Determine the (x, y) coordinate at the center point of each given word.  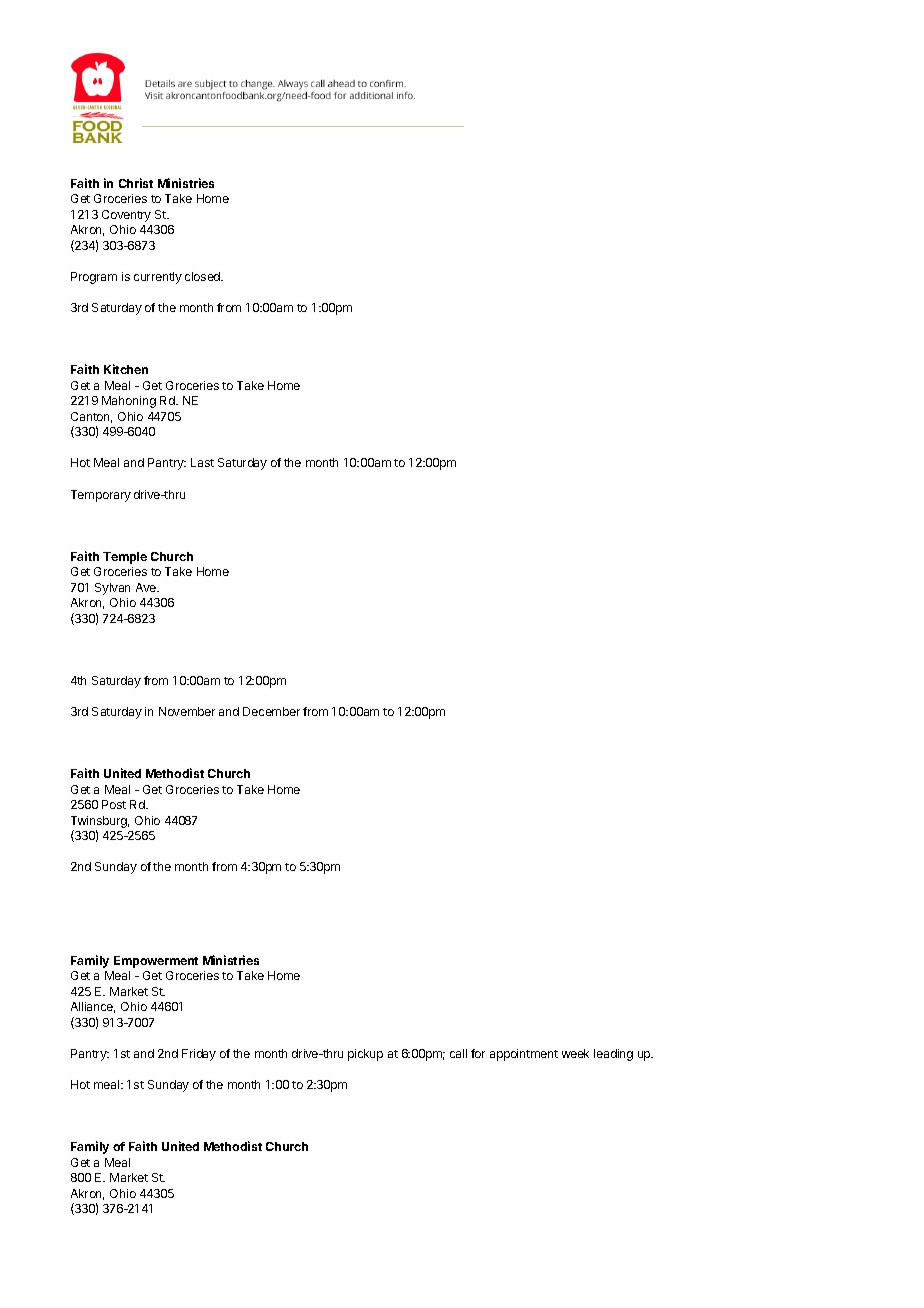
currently (158, 278)
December (271, 711)
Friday (199, 1055)
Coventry (126, 216)
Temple (125, 558)
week (575, 1053)
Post (114, 804)
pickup (365, 1055)
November (187, 711)
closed (204, 276)
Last (202, 462)
